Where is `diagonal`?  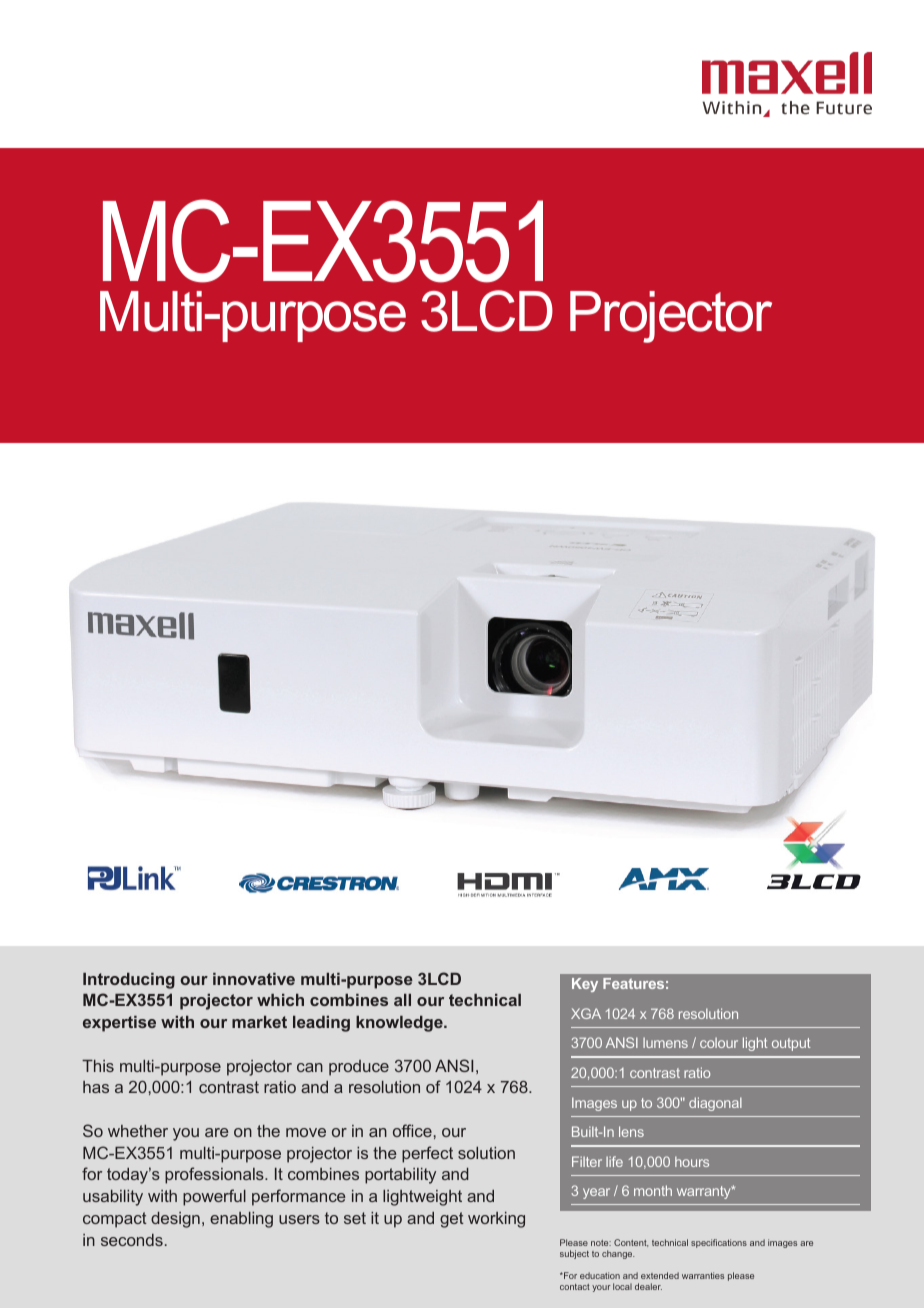
diagonal is located at coordinates (715, 1104).
